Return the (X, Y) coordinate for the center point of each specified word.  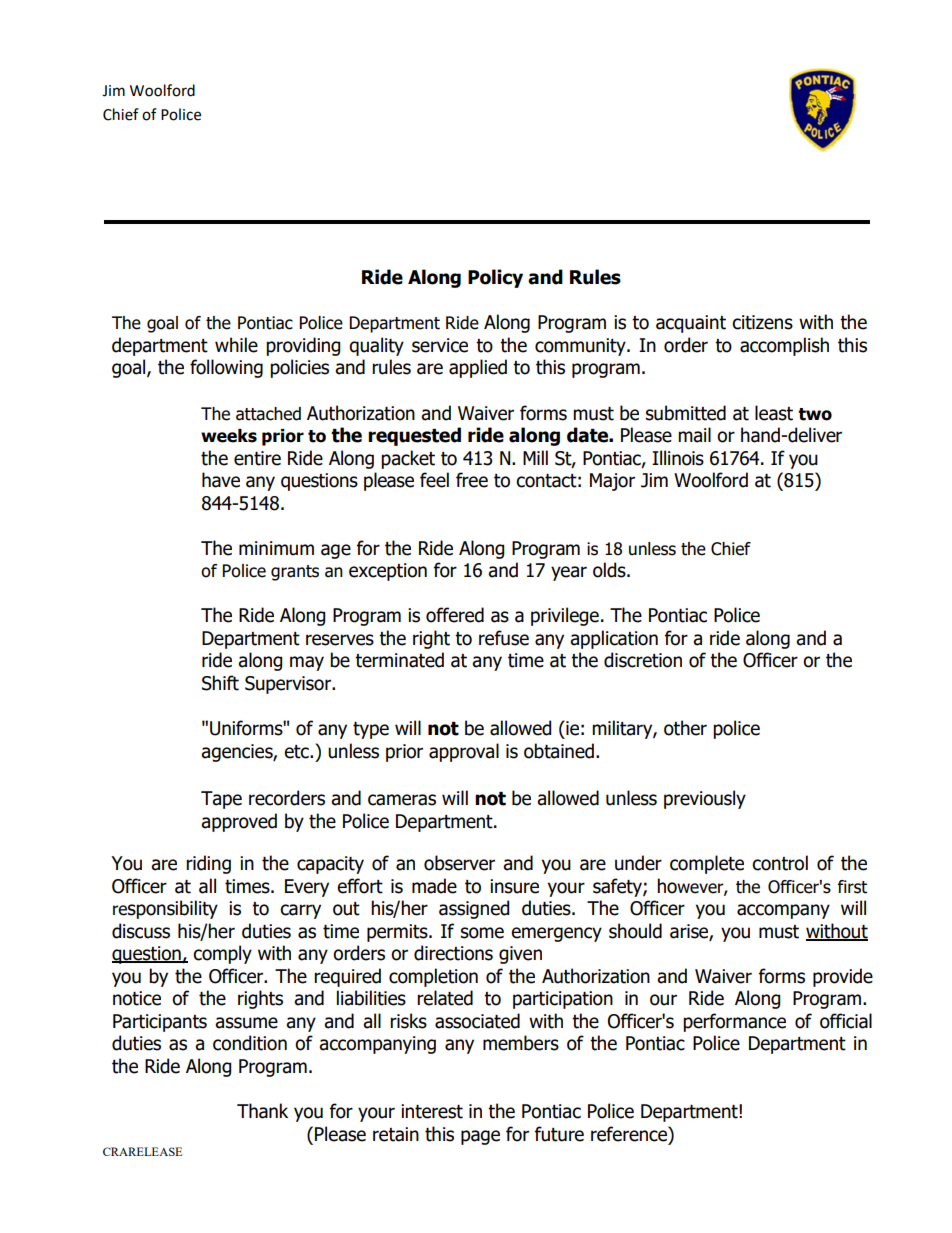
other (685, 728)
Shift (220, 683)
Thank (262, 1111)
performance (734, 1022)
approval (464, 752)
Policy (495, 278)
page (480, 1137)
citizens (762, 322)
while (236, 345)
